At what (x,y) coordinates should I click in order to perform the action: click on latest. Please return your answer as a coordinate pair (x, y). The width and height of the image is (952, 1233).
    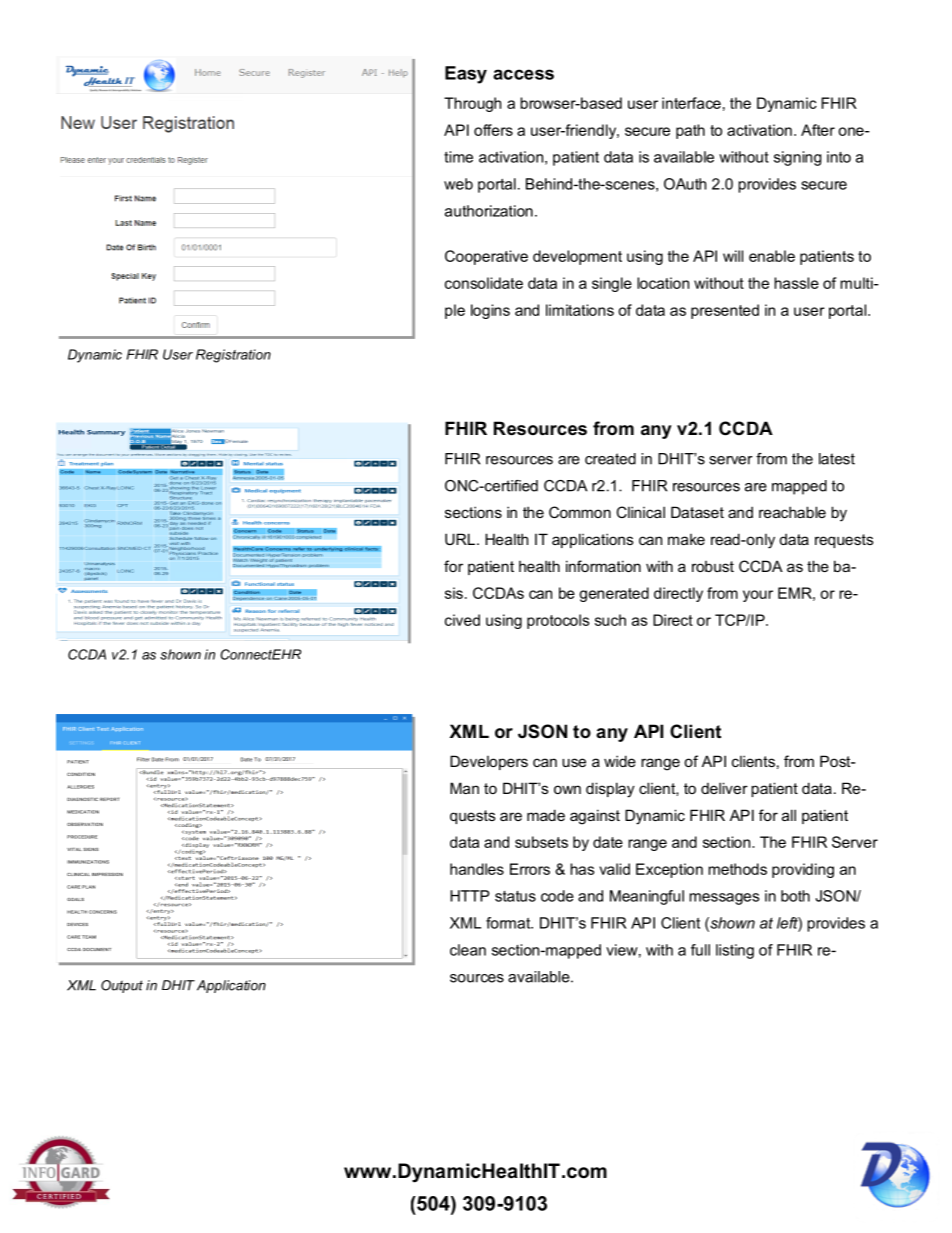
    Looking at the image, I should click on (837, 459).
